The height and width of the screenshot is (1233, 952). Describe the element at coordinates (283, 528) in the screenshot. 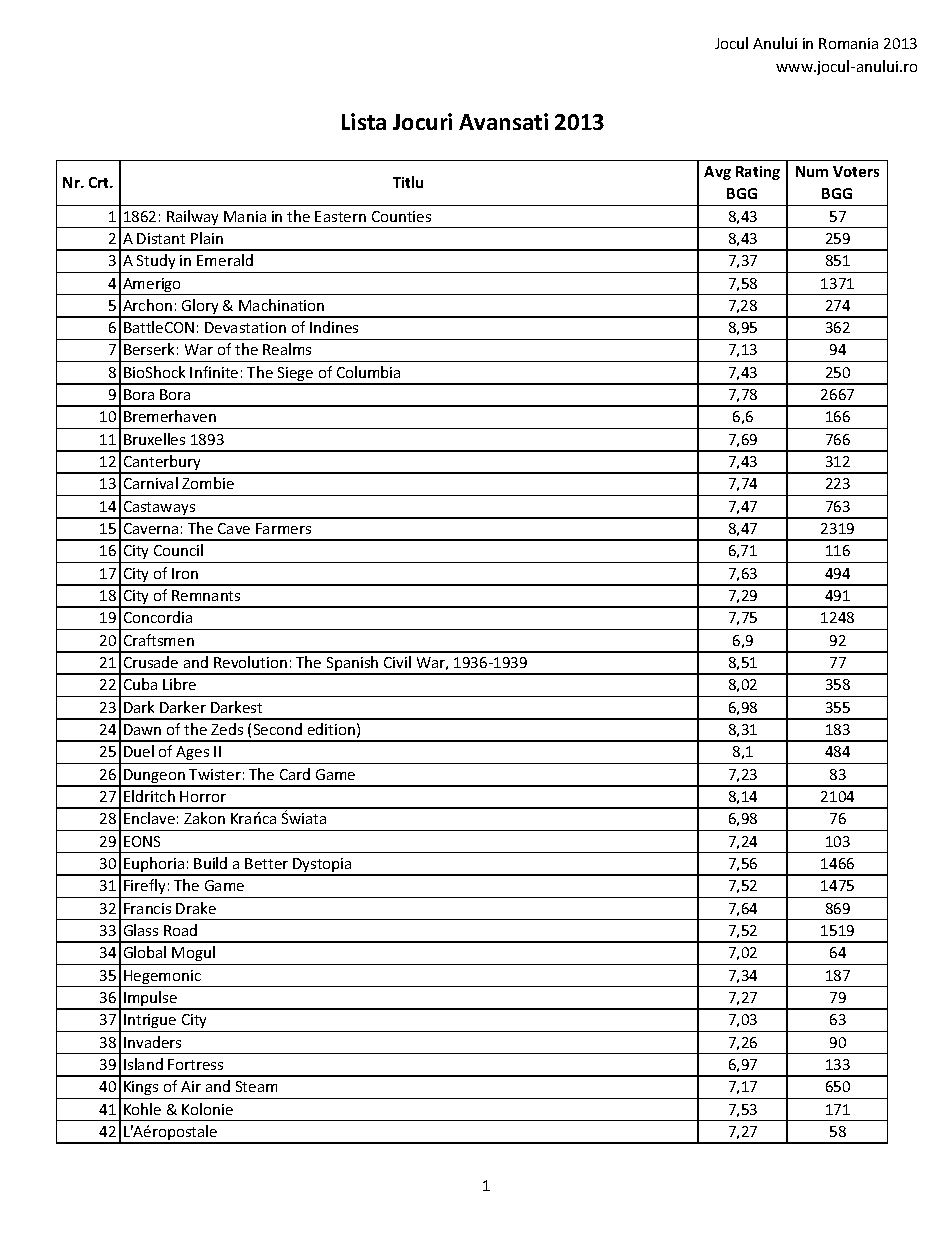

I see `Farmers` at that location.
